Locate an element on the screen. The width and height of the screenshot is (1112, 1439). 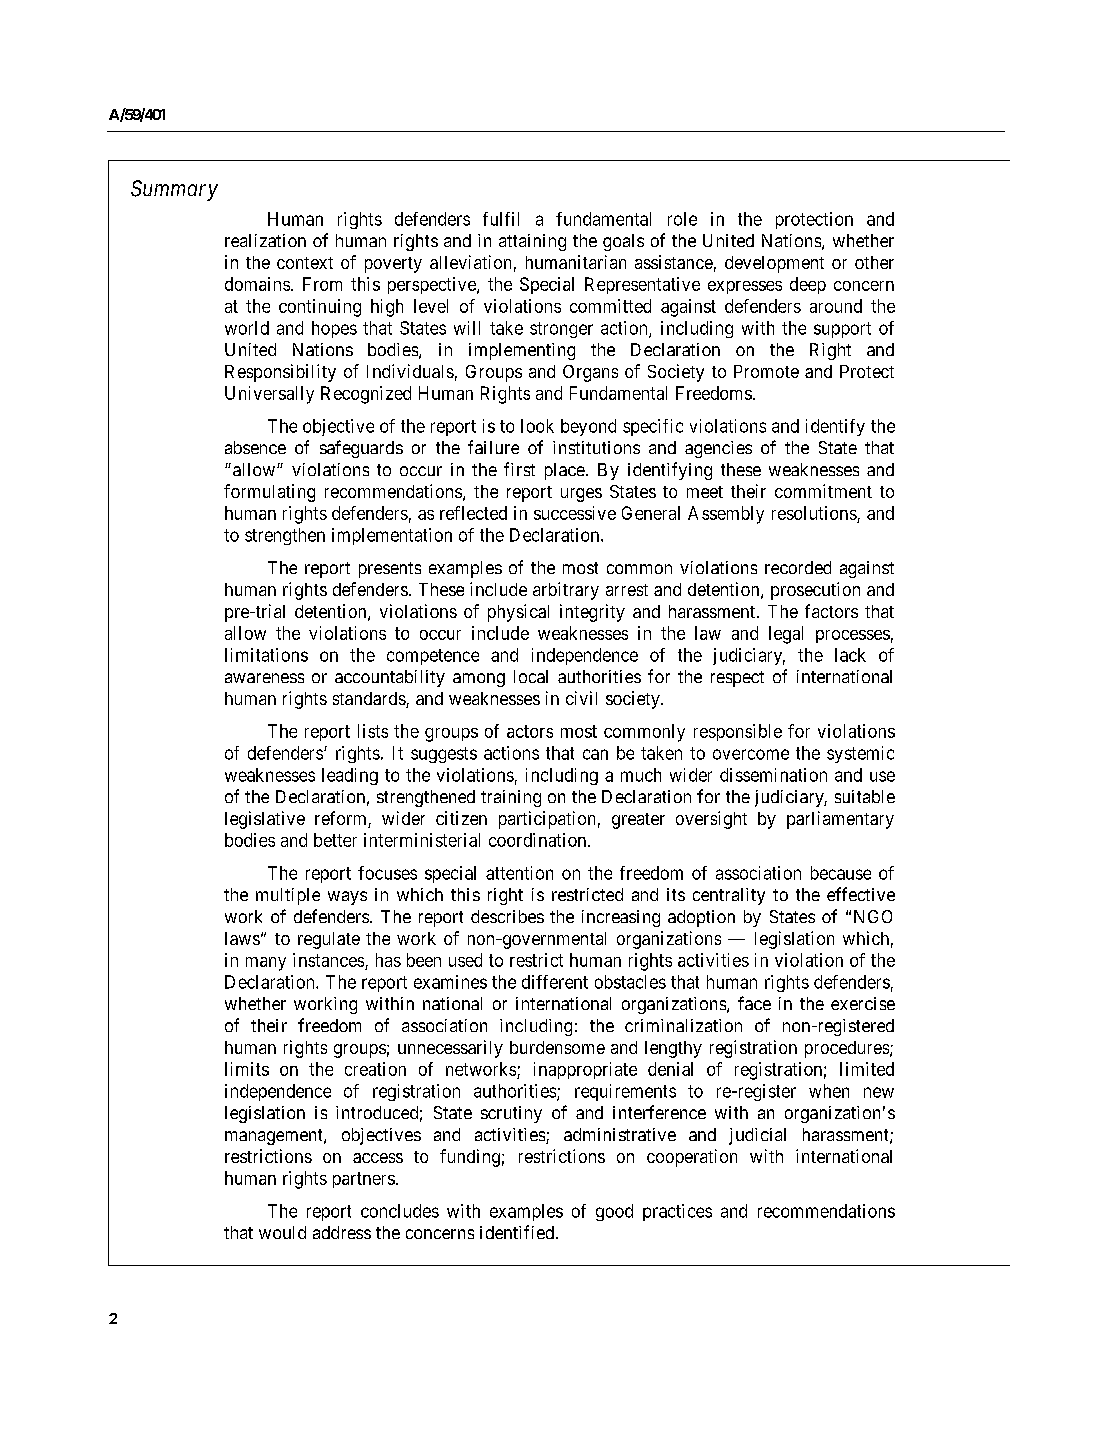
development is located at coordinates (774, 264).
